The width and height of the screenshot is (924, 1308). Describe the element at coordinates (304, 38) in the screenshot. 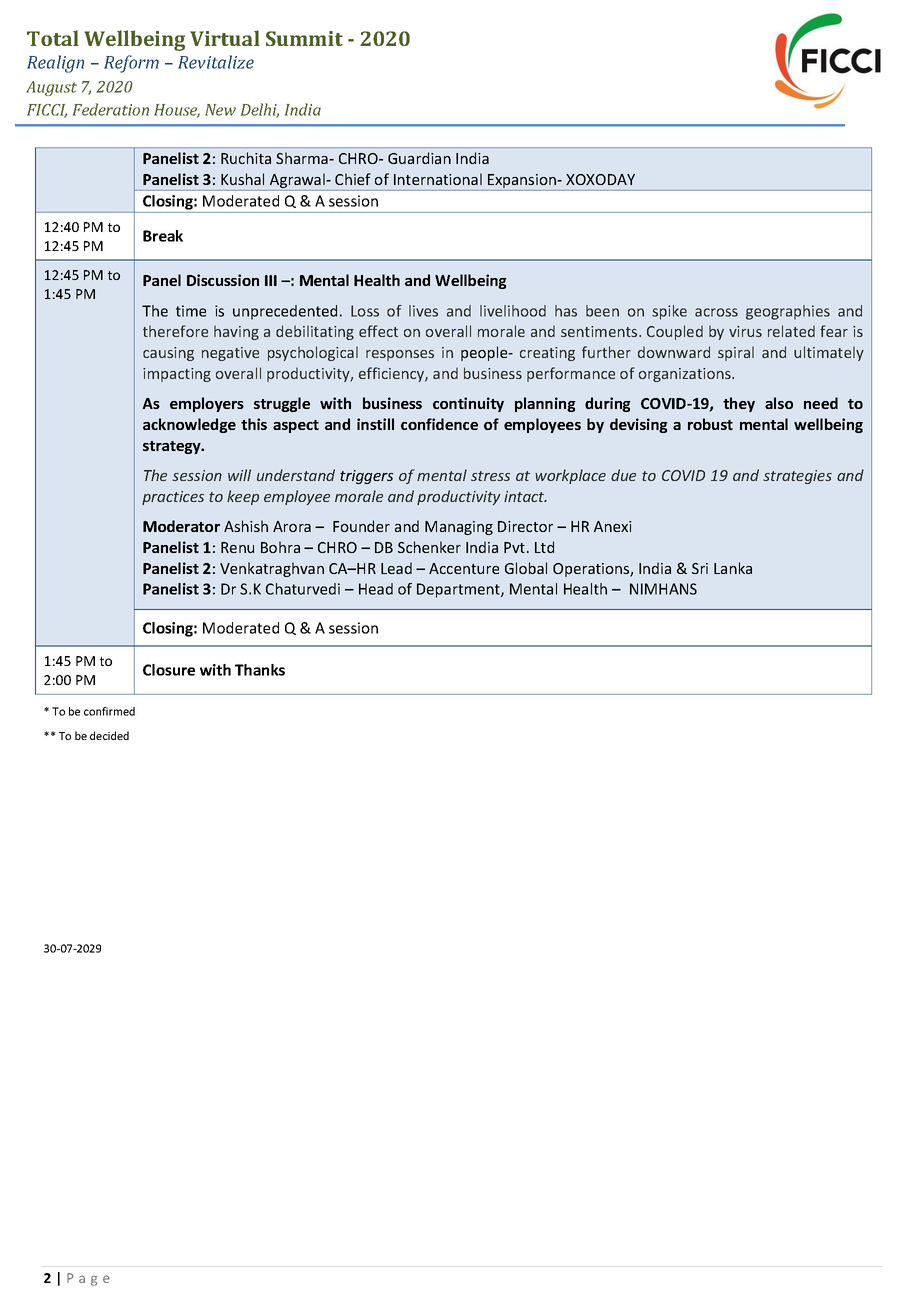

I see `Summit` at that location.
